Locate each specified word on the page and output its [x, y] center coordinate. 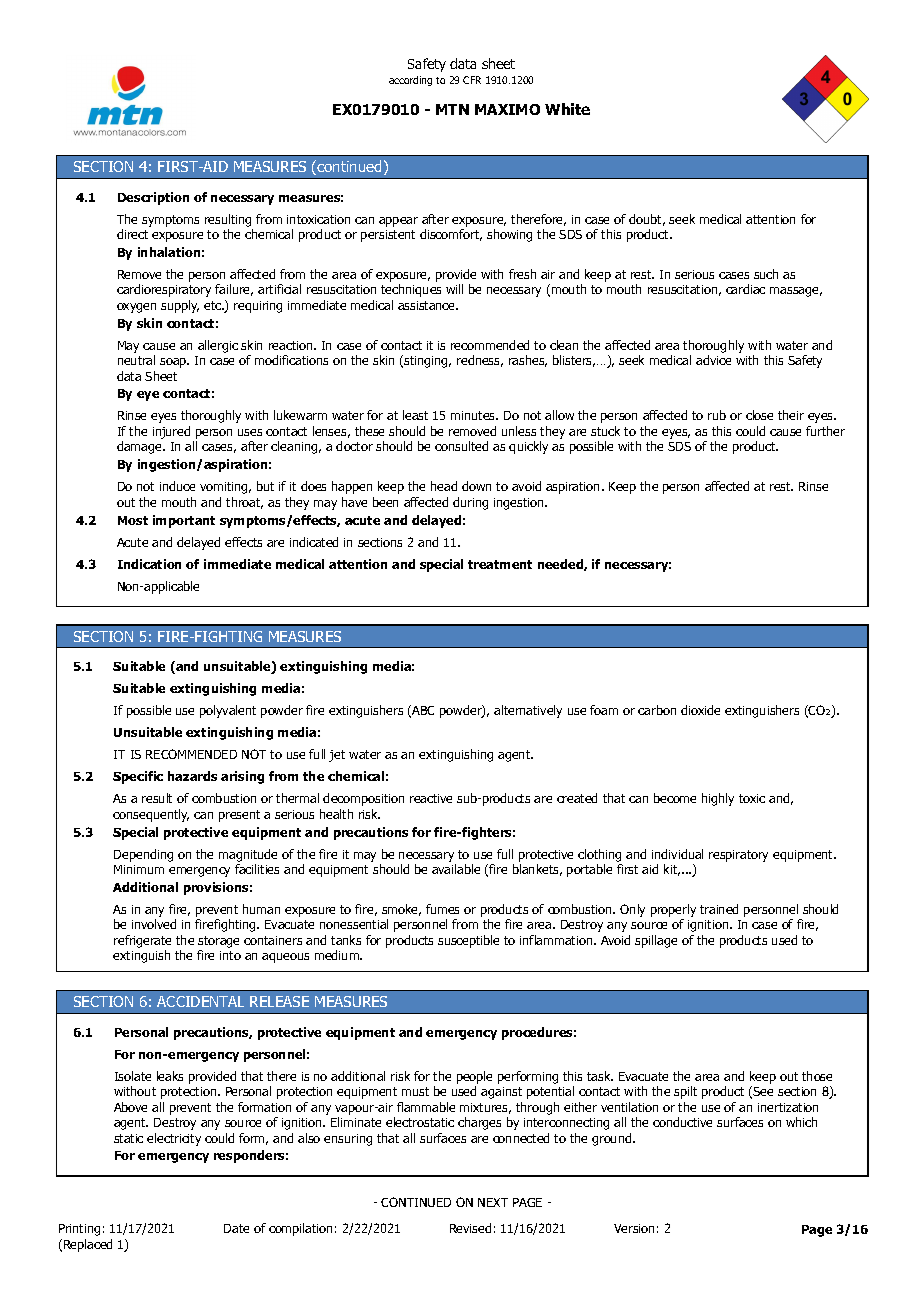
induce [177, 486]
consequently [151, 815]
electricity [174, 1139]
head [444, 486]
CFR [472, 80]
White [567, 109]
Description [153, 198]
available [456, 869]
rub [717, 415]
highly [718, 799]
